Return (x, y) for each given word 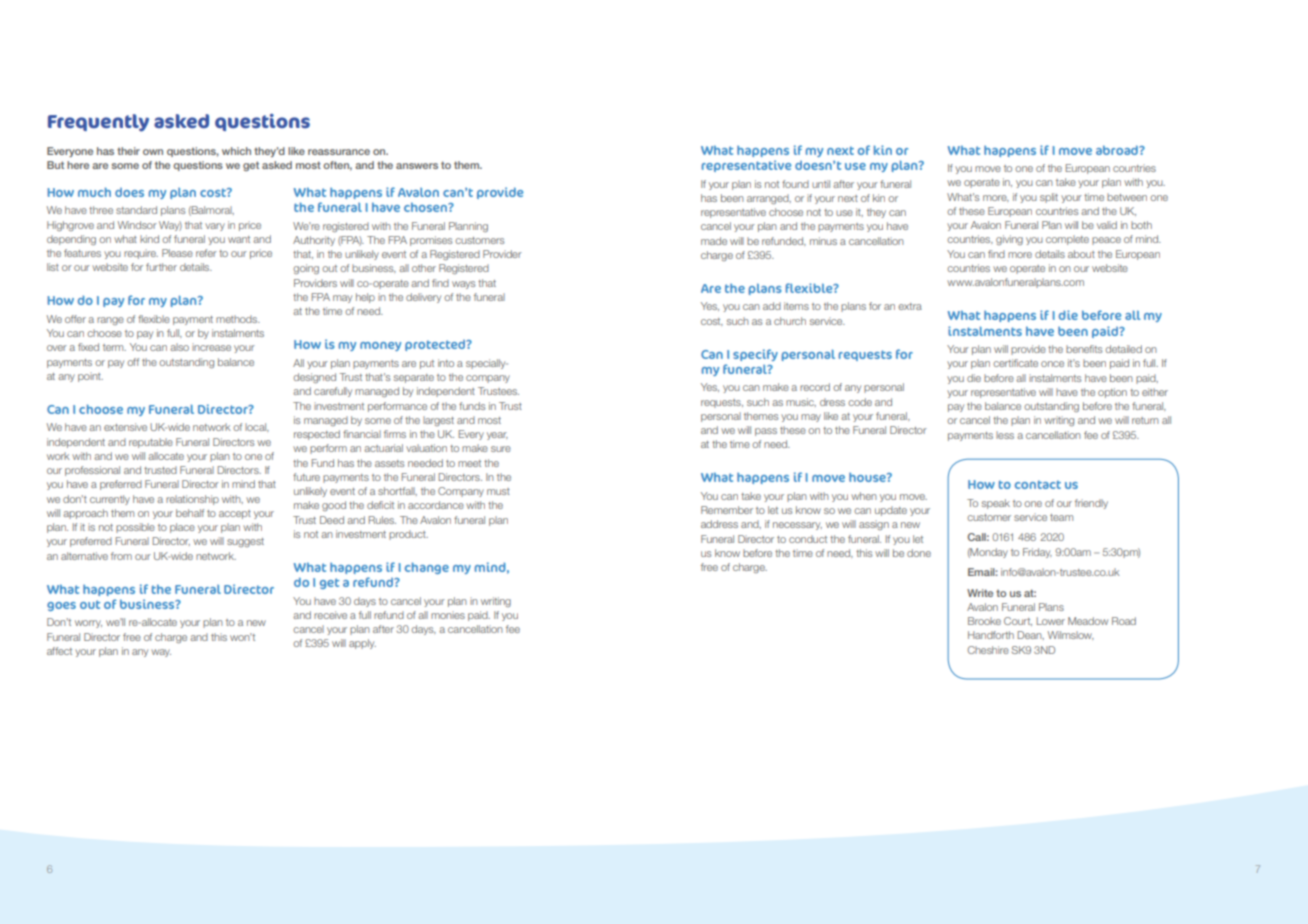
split (1049, 198)
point (90, 377)
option (1112, 393)
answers (417, 166)
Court (1018, 621)
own (153, 152)
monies (448, 615)
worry (88, 624)
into (446, 363)
